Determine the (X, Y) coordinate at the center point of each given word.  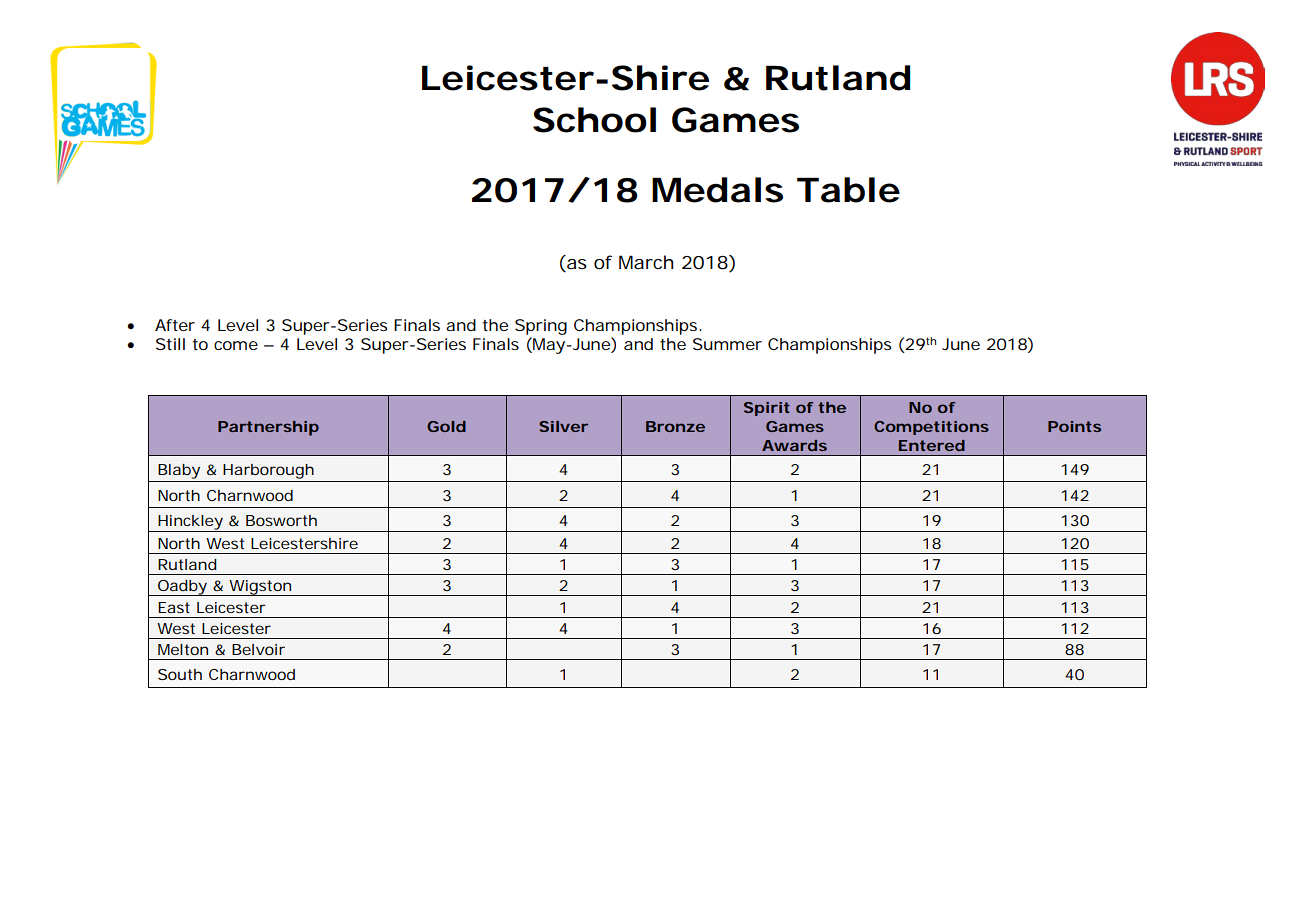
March (646, 262)
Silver (563, 426)
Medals (717, 190)
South (180, 674)
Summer (727, 344)
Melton (183, 649)
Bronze (675, 426)
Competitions (931, 428)
